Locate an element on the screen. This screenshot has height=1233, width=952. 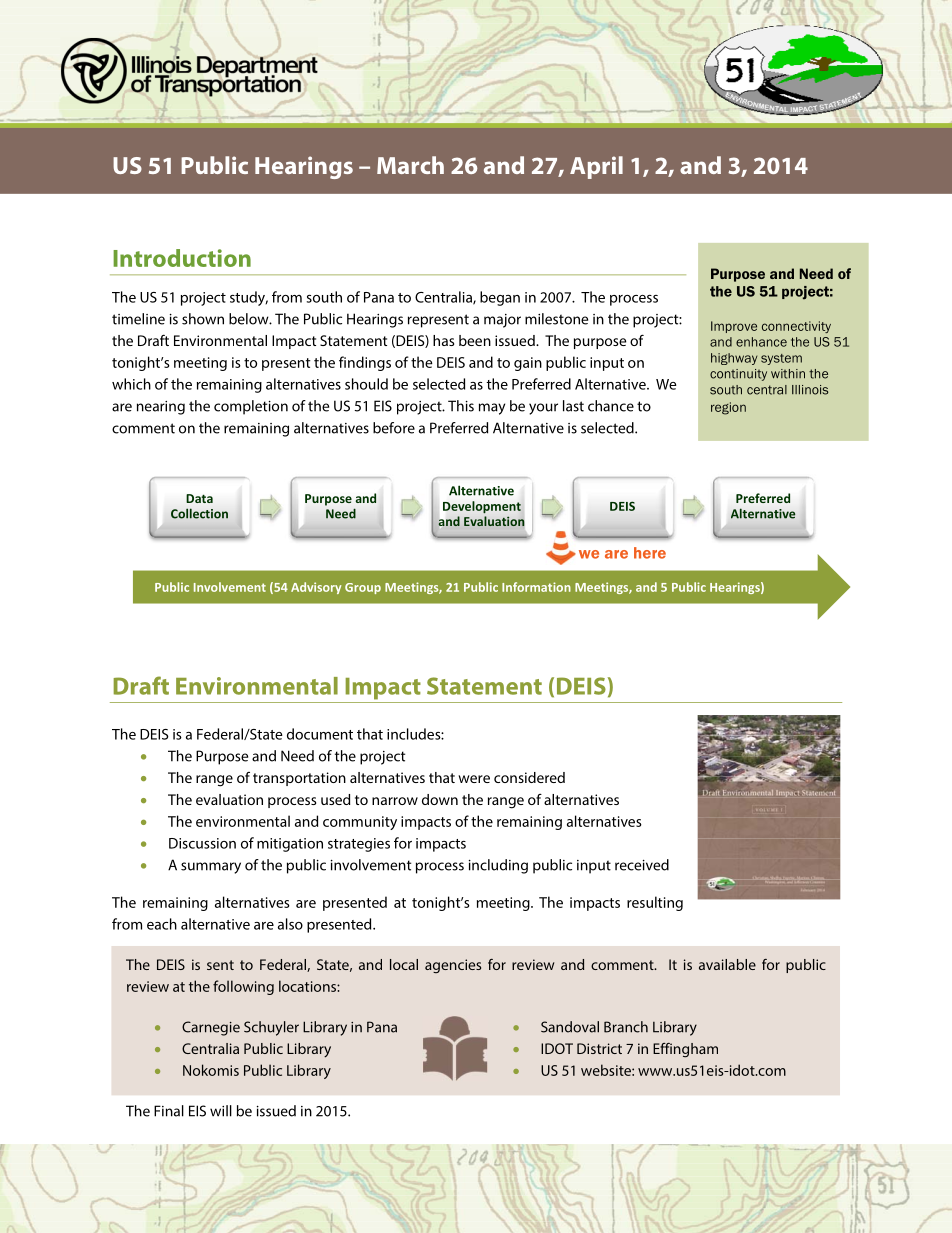
were is located at coordinates (474, 779).
